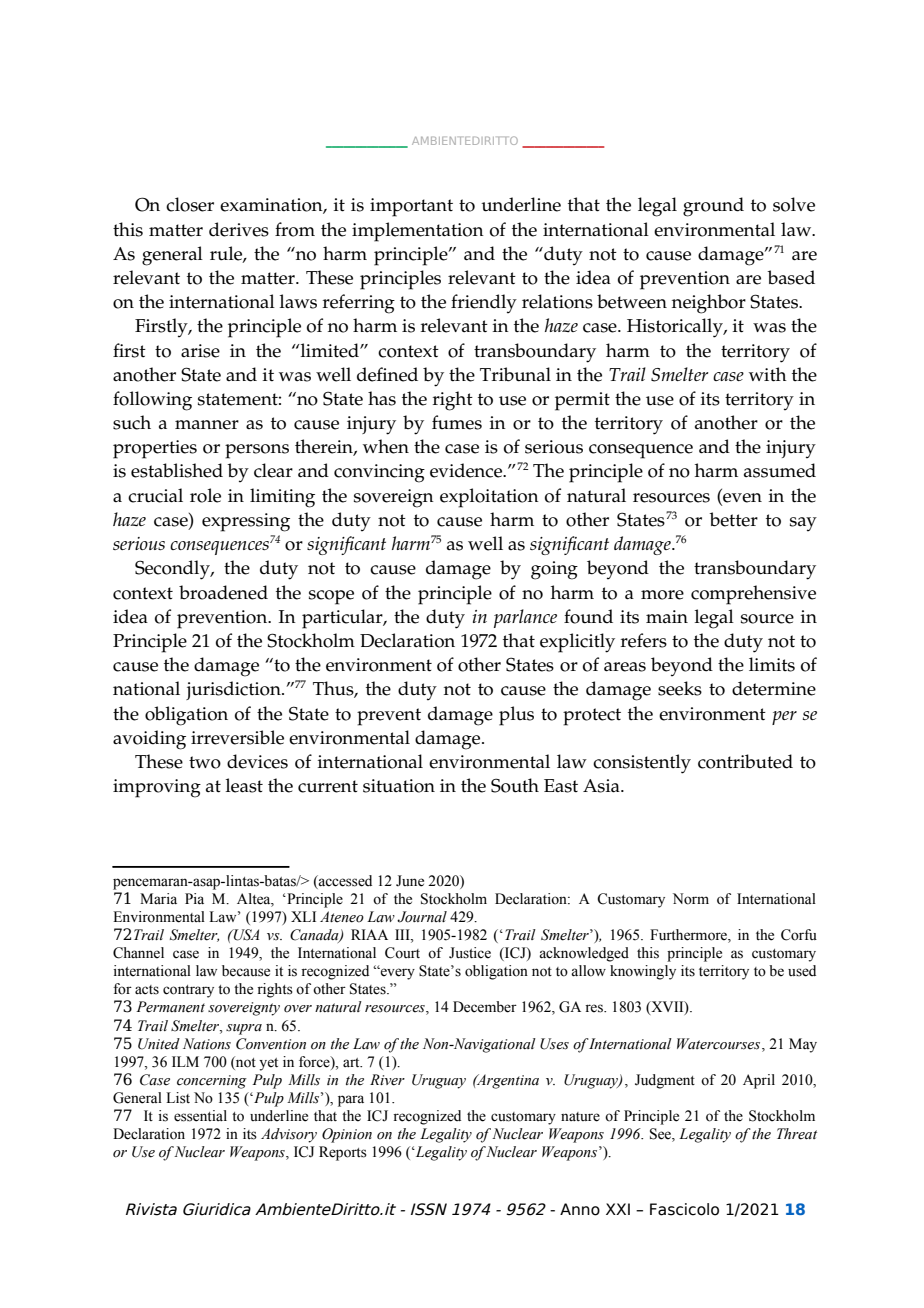  What do you see at coordinates (580, 1209) in the page?
I see `Anno` at bounding box center [580, 1209].
